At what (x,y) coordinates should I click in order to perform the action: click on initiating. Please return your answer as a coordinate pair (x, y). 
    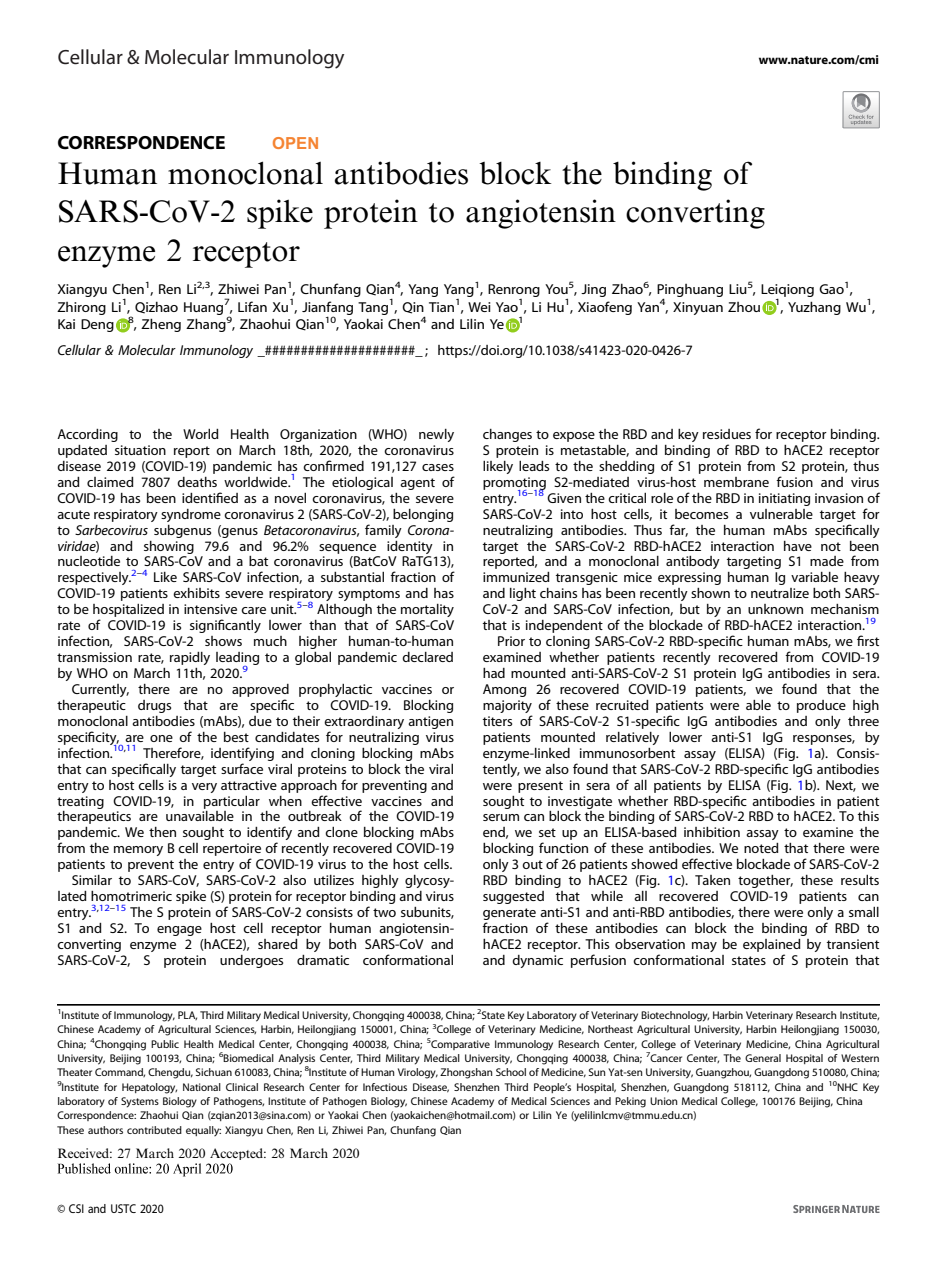
    Looking at the image, I should click on (784, 499).
